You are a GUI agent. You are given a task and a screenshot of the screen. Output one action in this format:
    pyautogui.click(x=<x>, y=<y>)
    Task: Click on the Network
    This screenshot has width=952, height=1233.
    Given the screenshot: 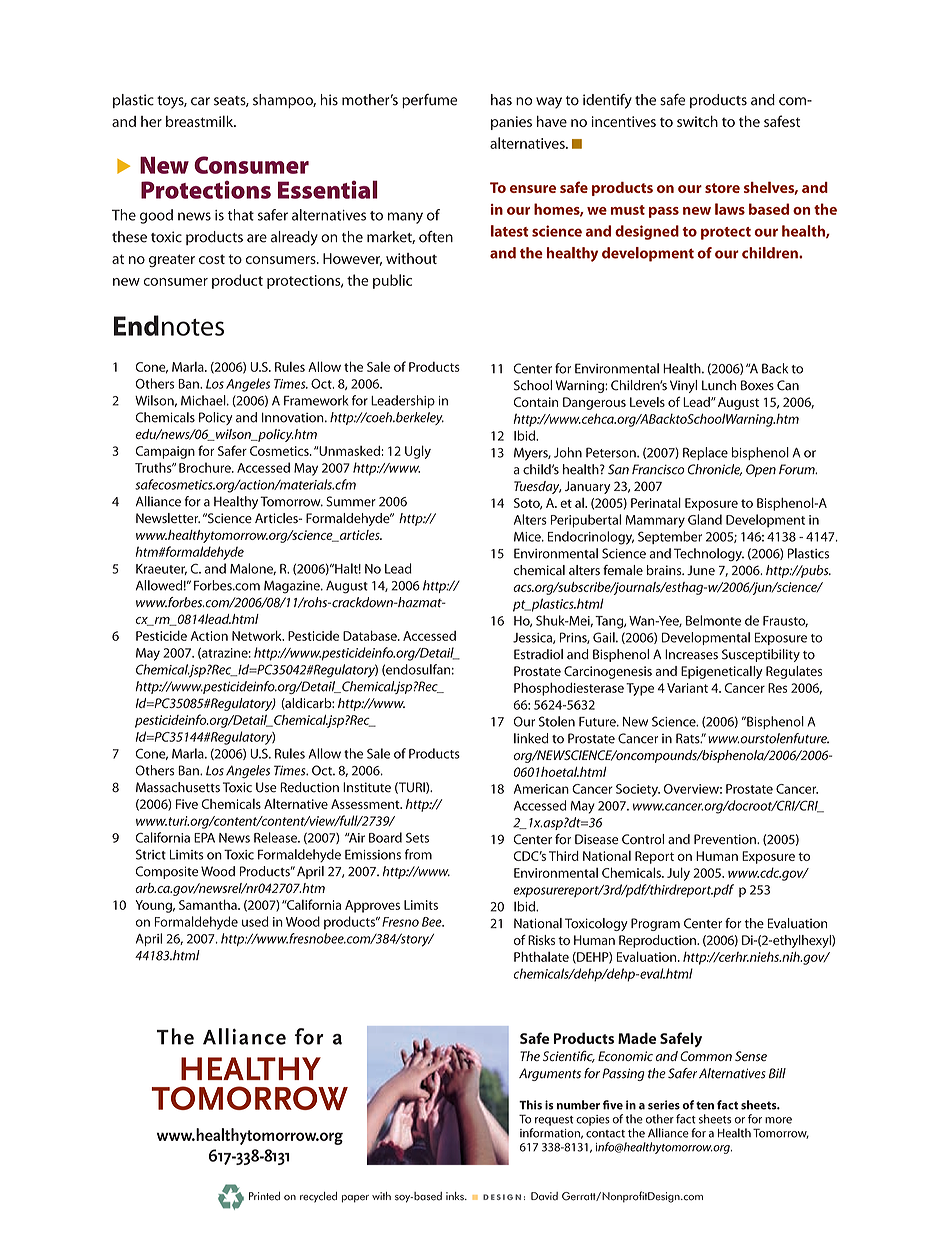 What is the action you would take?
    pyautogui.click(x=258, y=635)
